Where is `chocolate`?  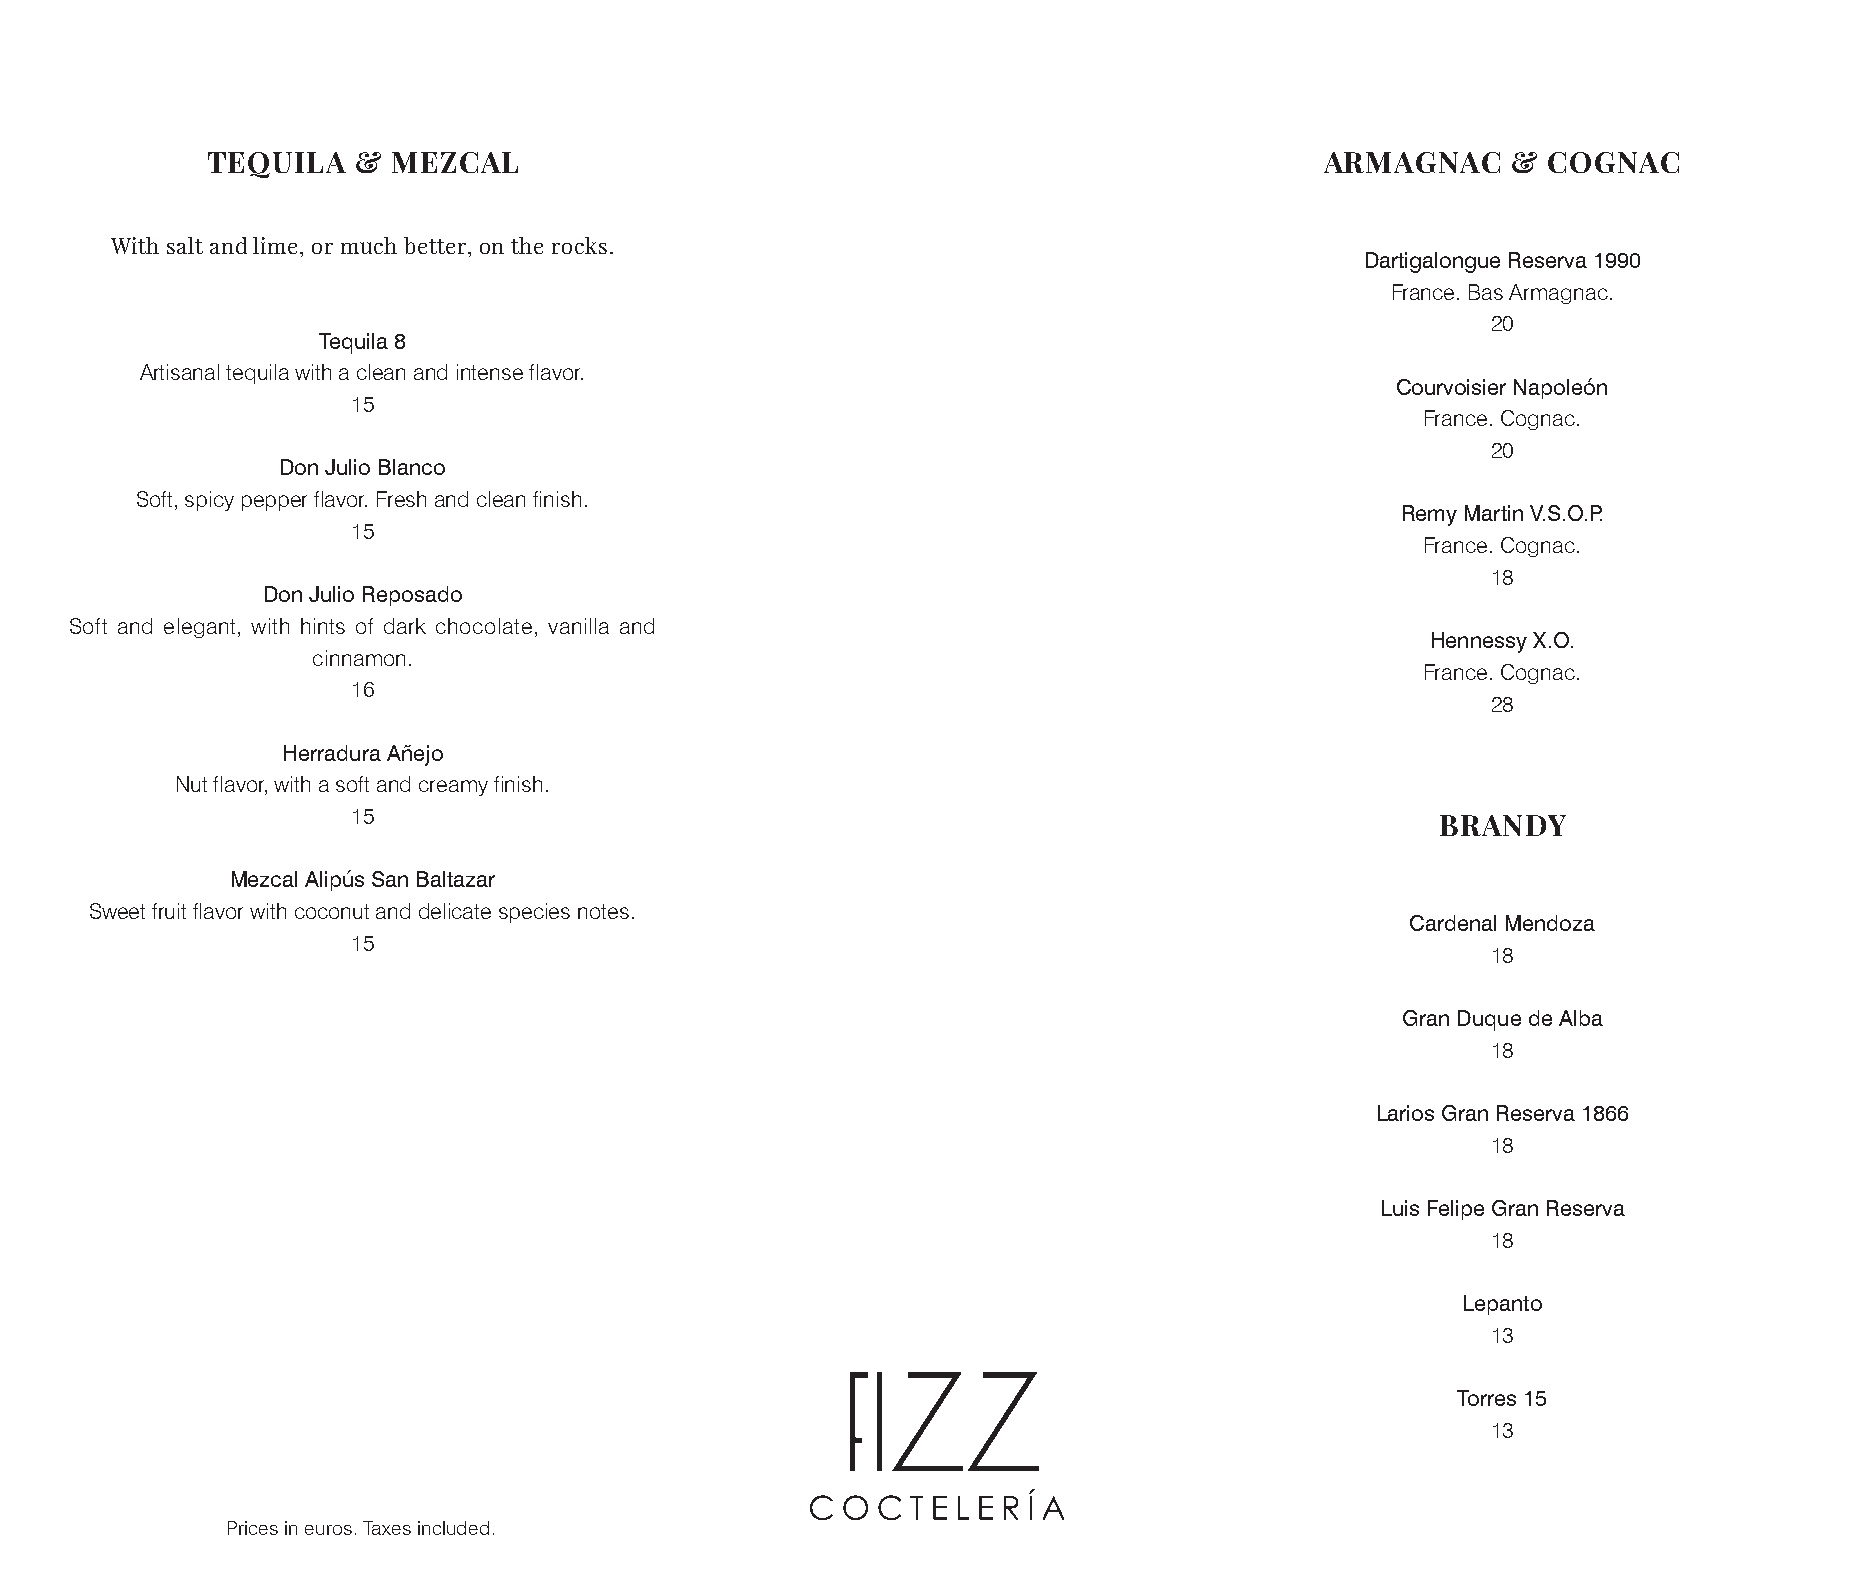 chocolate is located at coordinates (484, 626).
